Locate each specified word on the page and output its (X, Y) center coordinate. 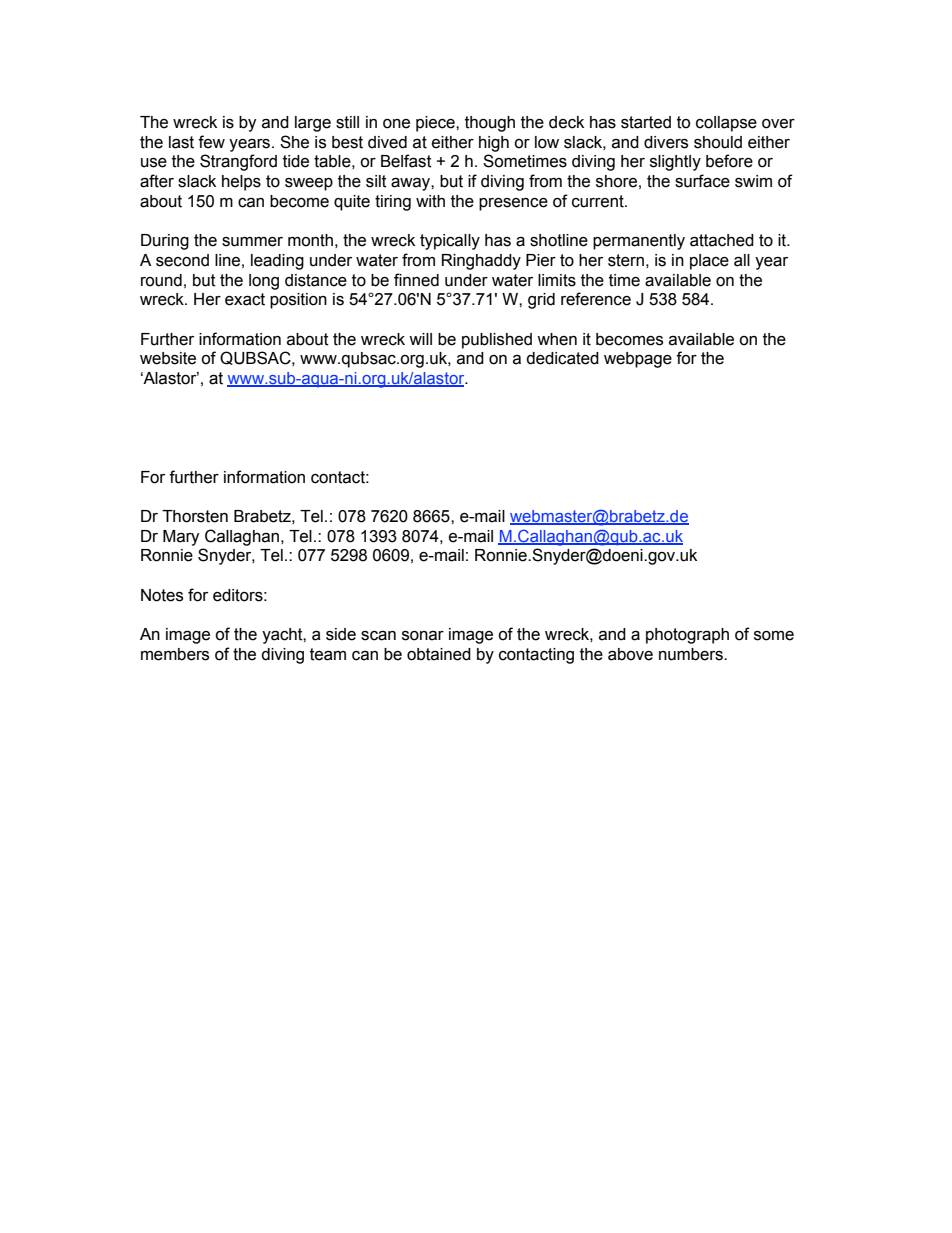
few (211, 142)
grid (541, 301)
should (718, 142)
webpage (638, 360)
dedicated (562, 358)
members (175, 654)
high (494, 144)
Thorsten (195, 516)
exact (245, 299)
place (709, 262)
